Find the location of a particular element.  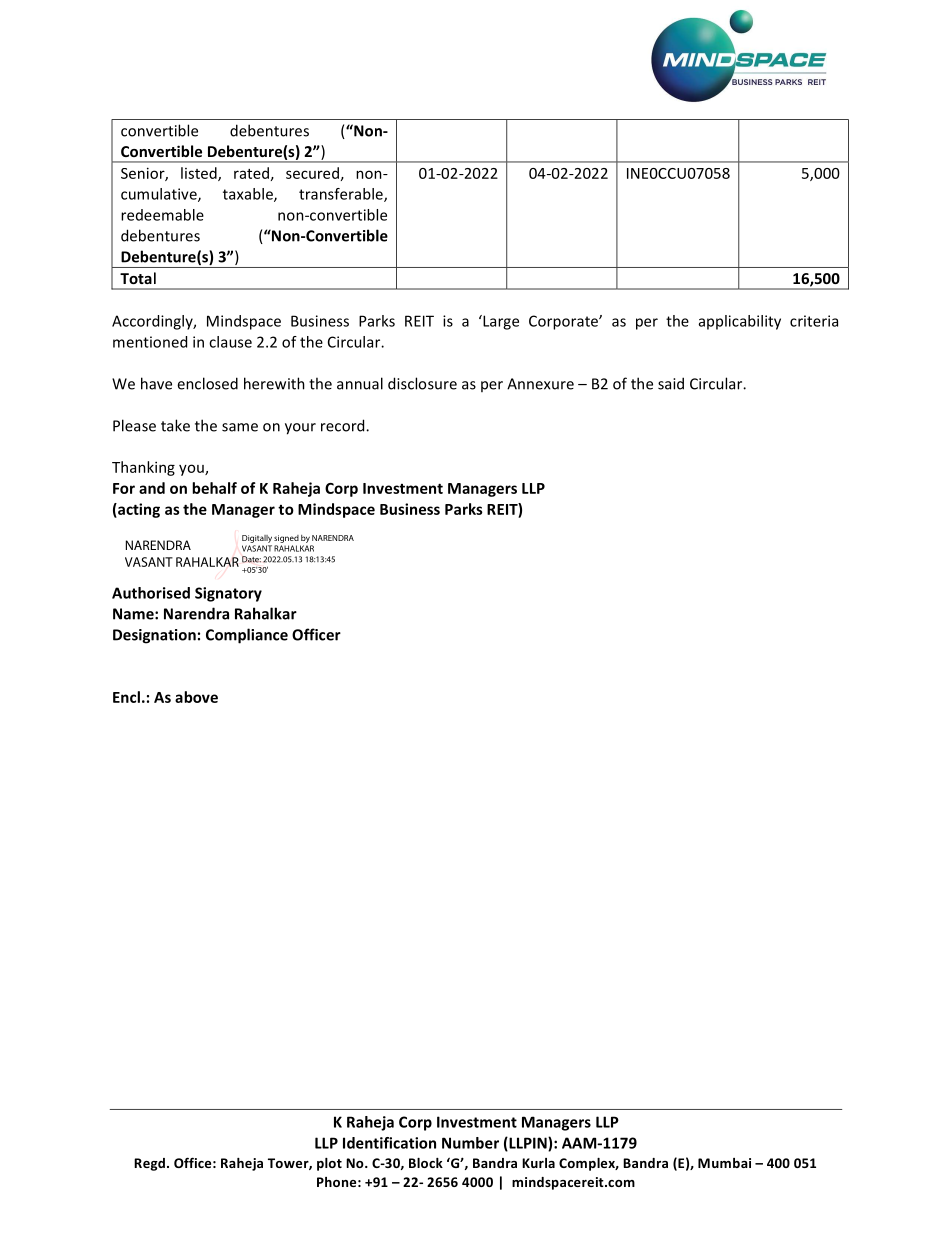

Mumbai is located at coordinates (724, 1163).
